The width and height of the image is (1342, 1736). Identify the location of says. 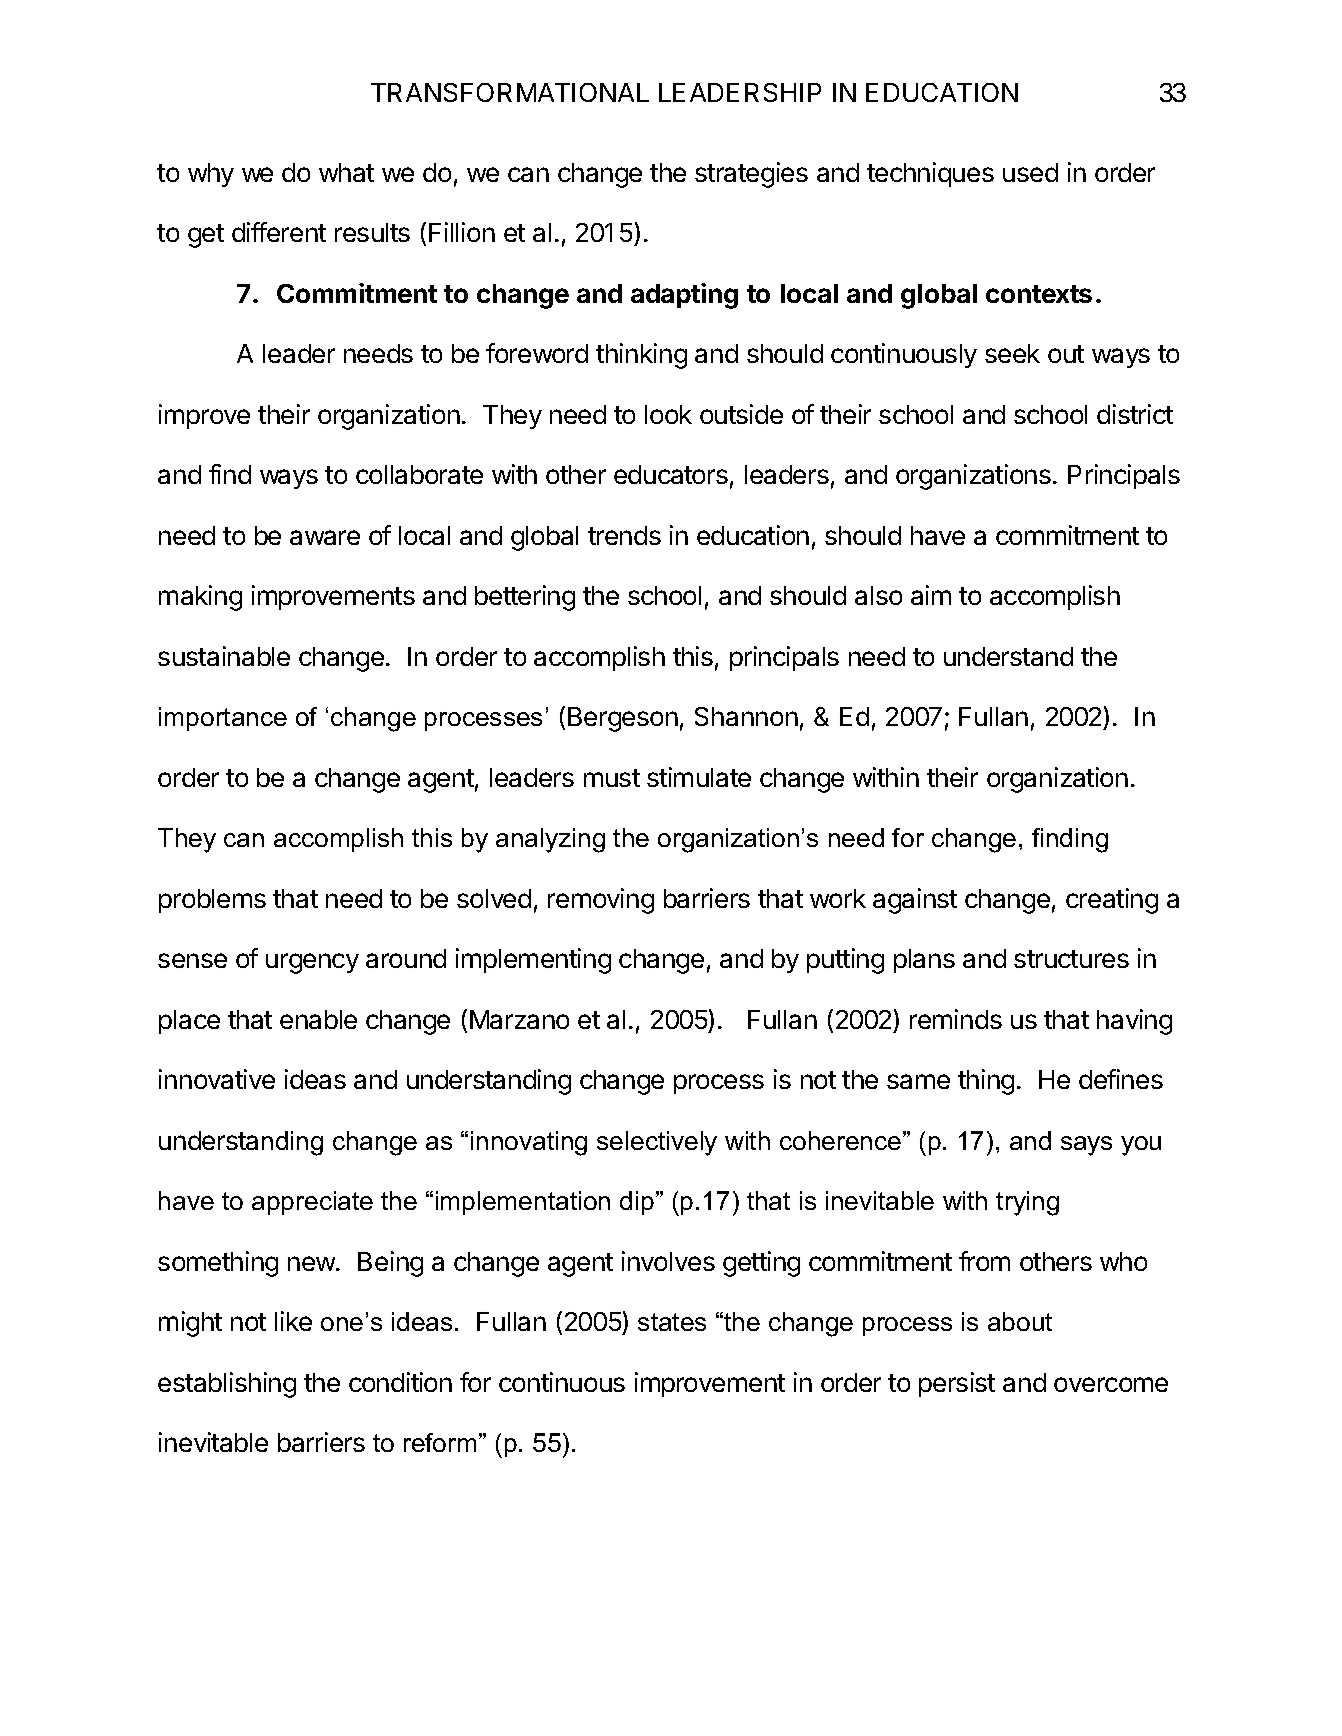
(1086, 1146).
